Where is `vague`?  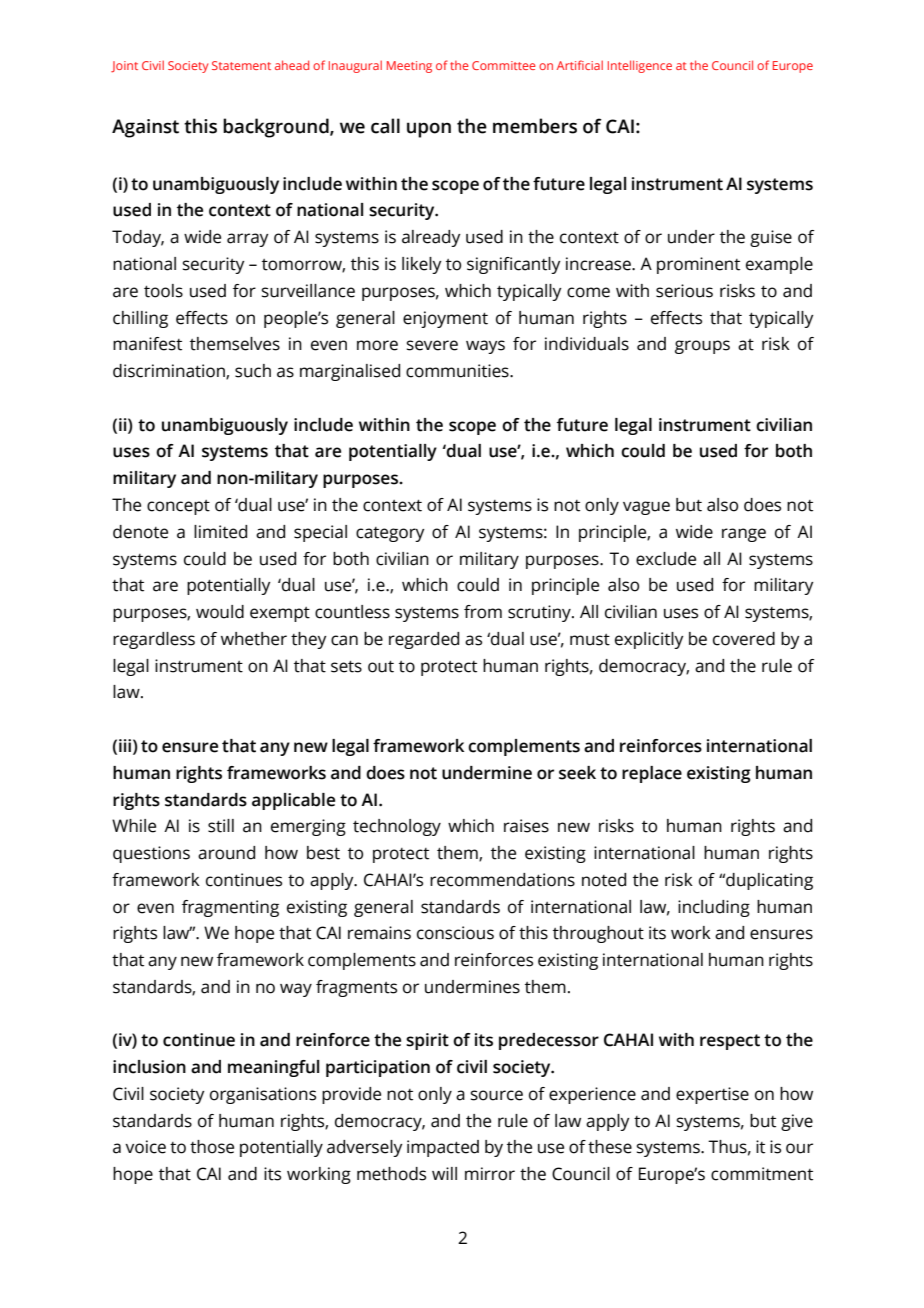
vague is located at coordinates (646, 508).
